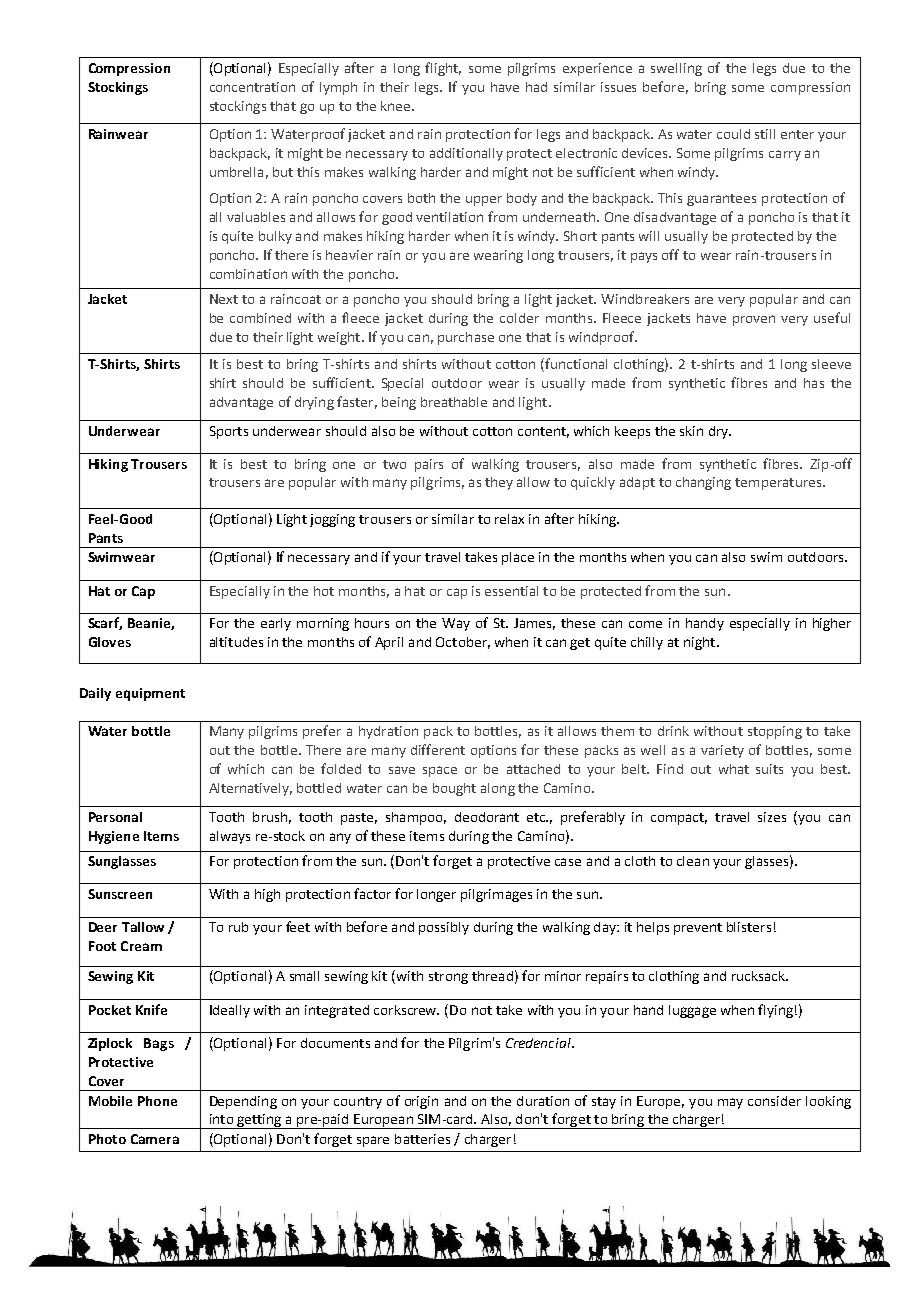 This screenshot has width=924, height=1308. Describe the element at coordinates (252, 87) in the screenshot. I see `concentration` at that location.
